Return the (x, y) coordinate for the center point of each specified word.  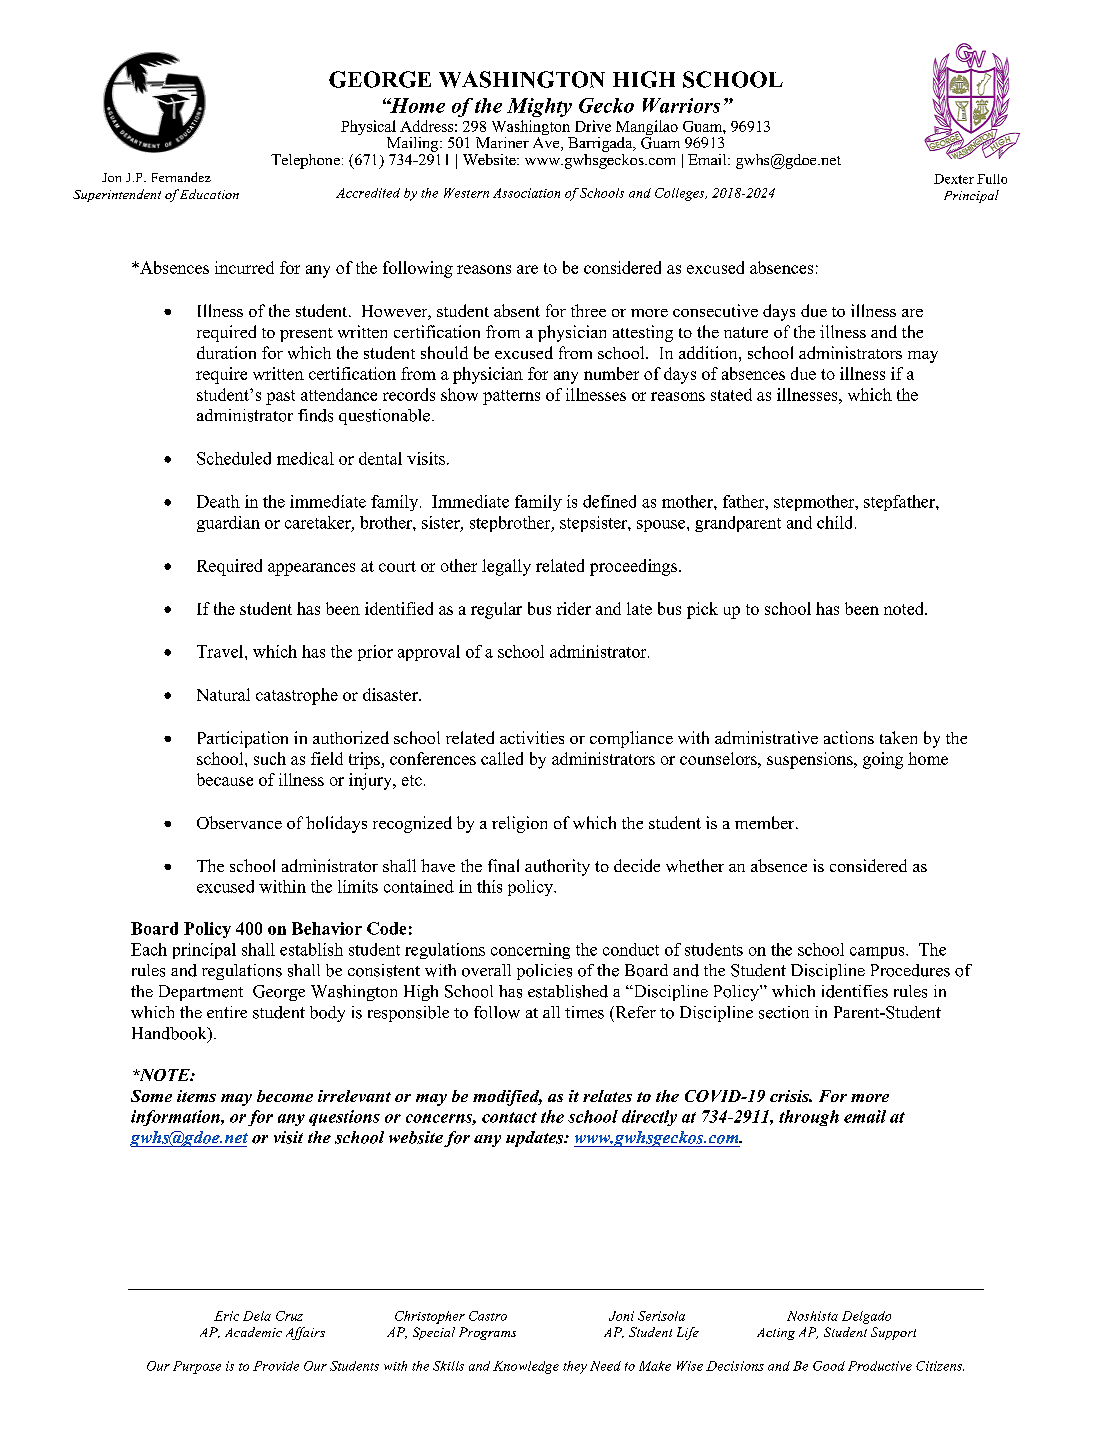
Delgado (866, 1317)
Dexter (954, 179)
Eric (226, 1316)
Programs (487, 1333)
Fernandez (181, 177)
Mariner (502, 142)
